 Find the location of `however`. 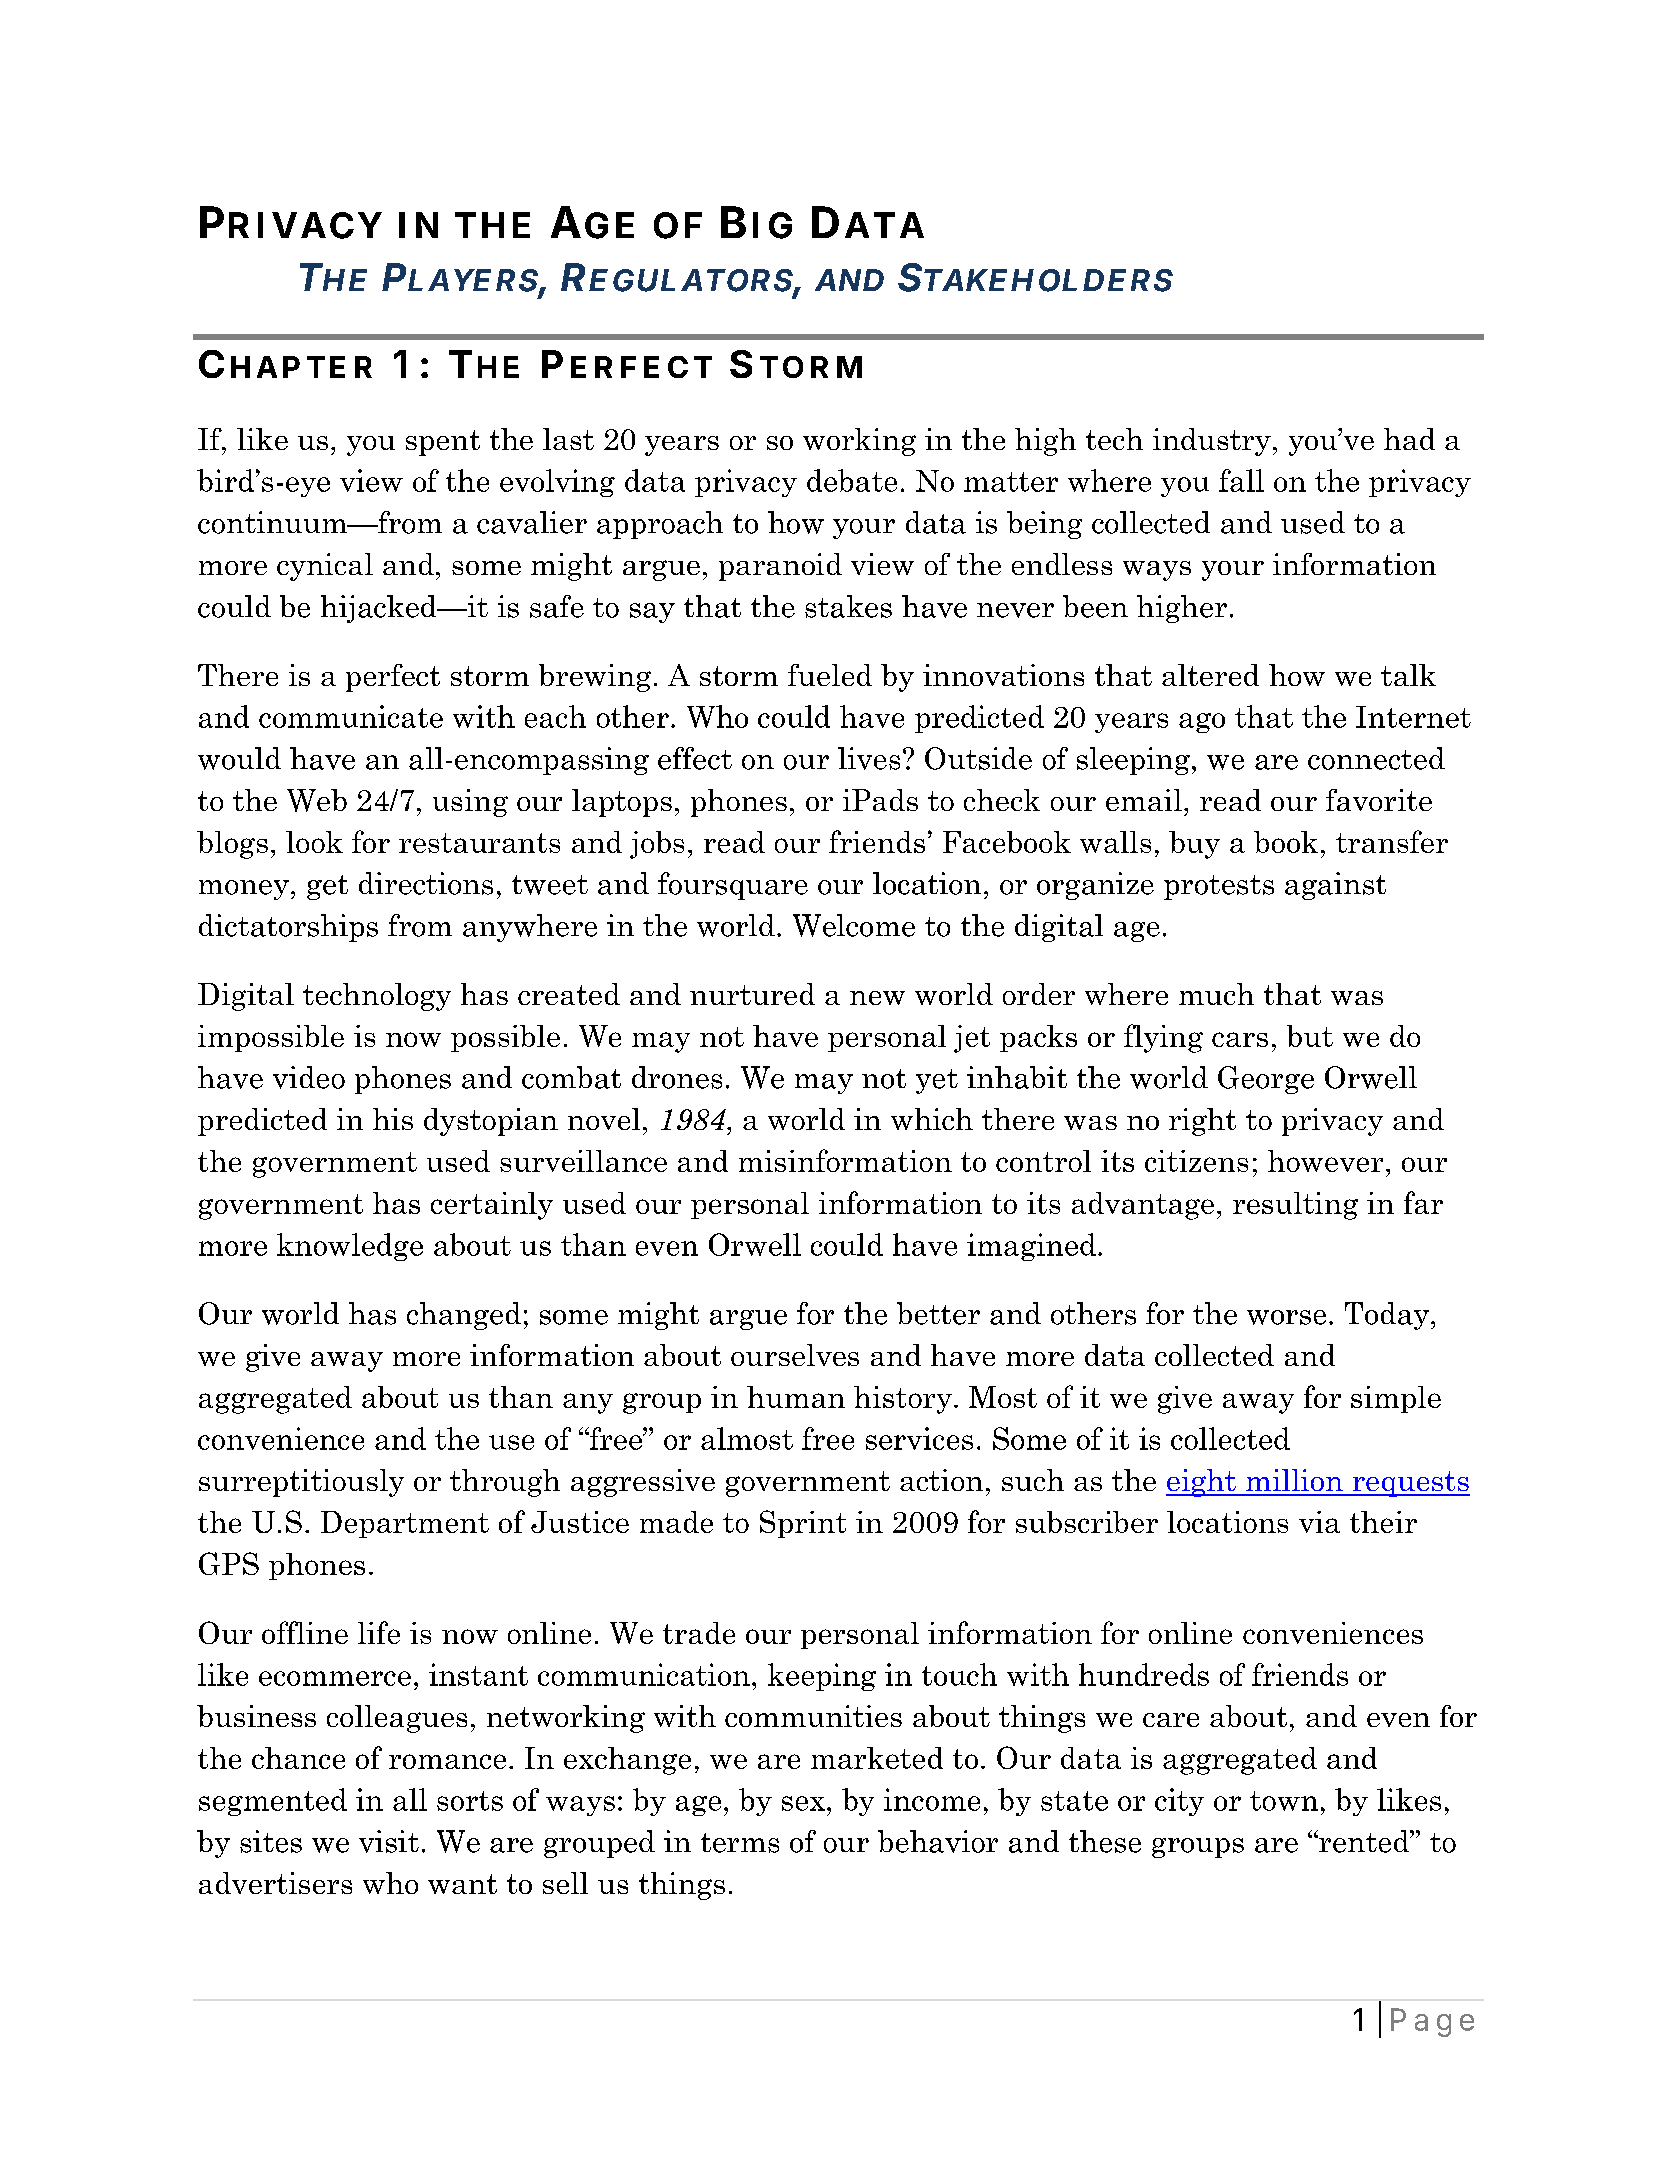

however is located at coordinates (1325, 1161).
